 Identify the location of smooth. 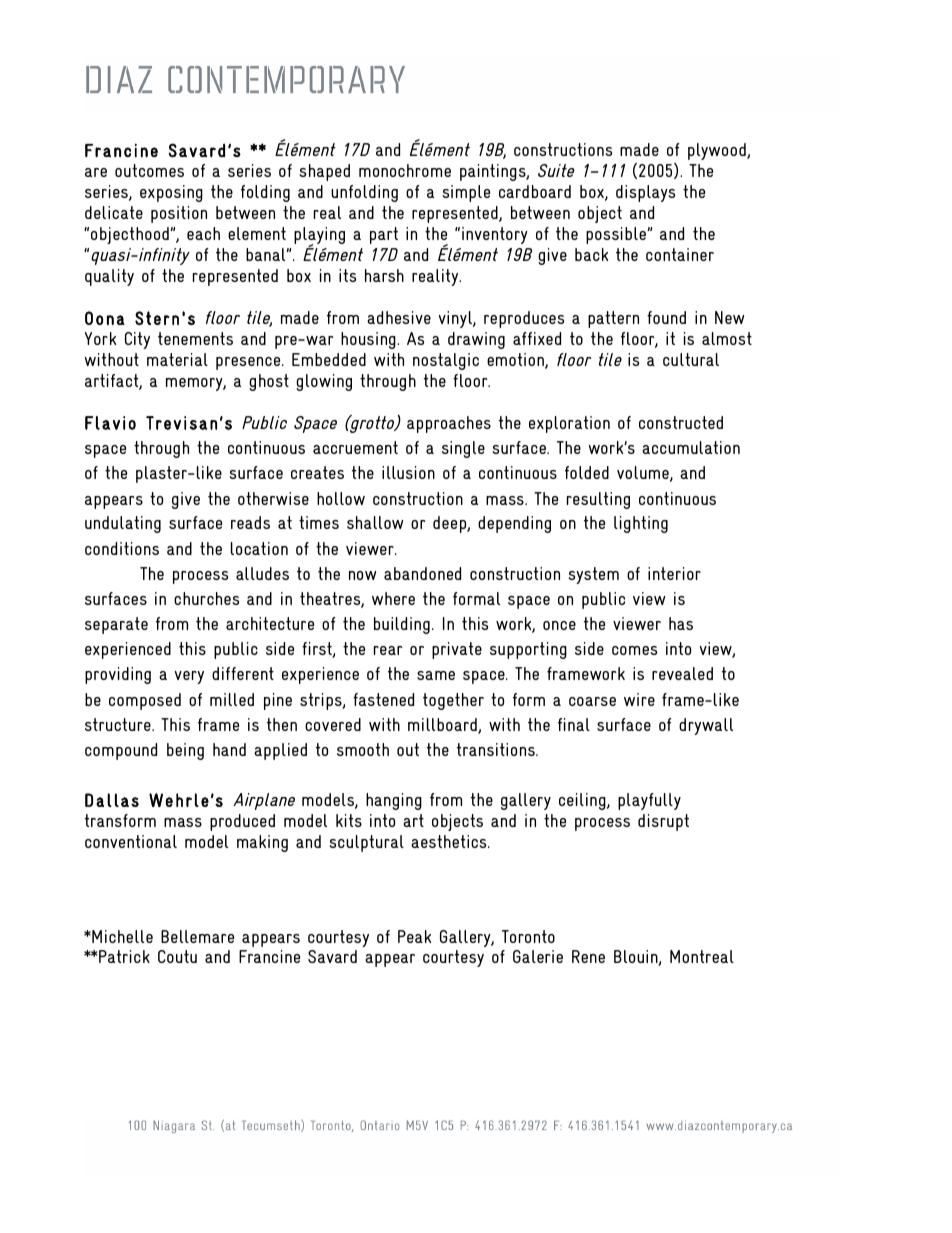
(363, 749).
